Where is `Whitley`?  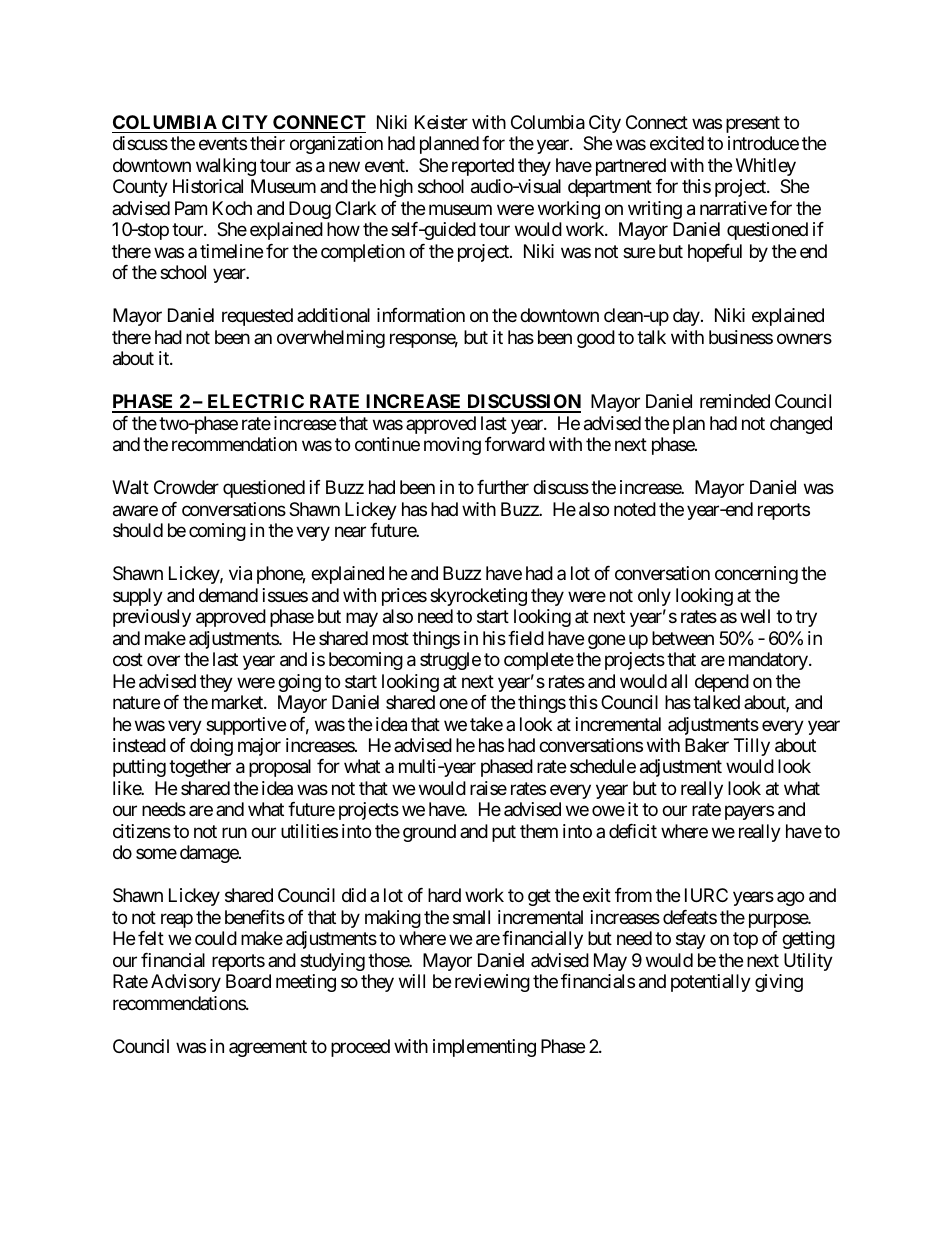
Whitley is located at coordinates (766, 167).
